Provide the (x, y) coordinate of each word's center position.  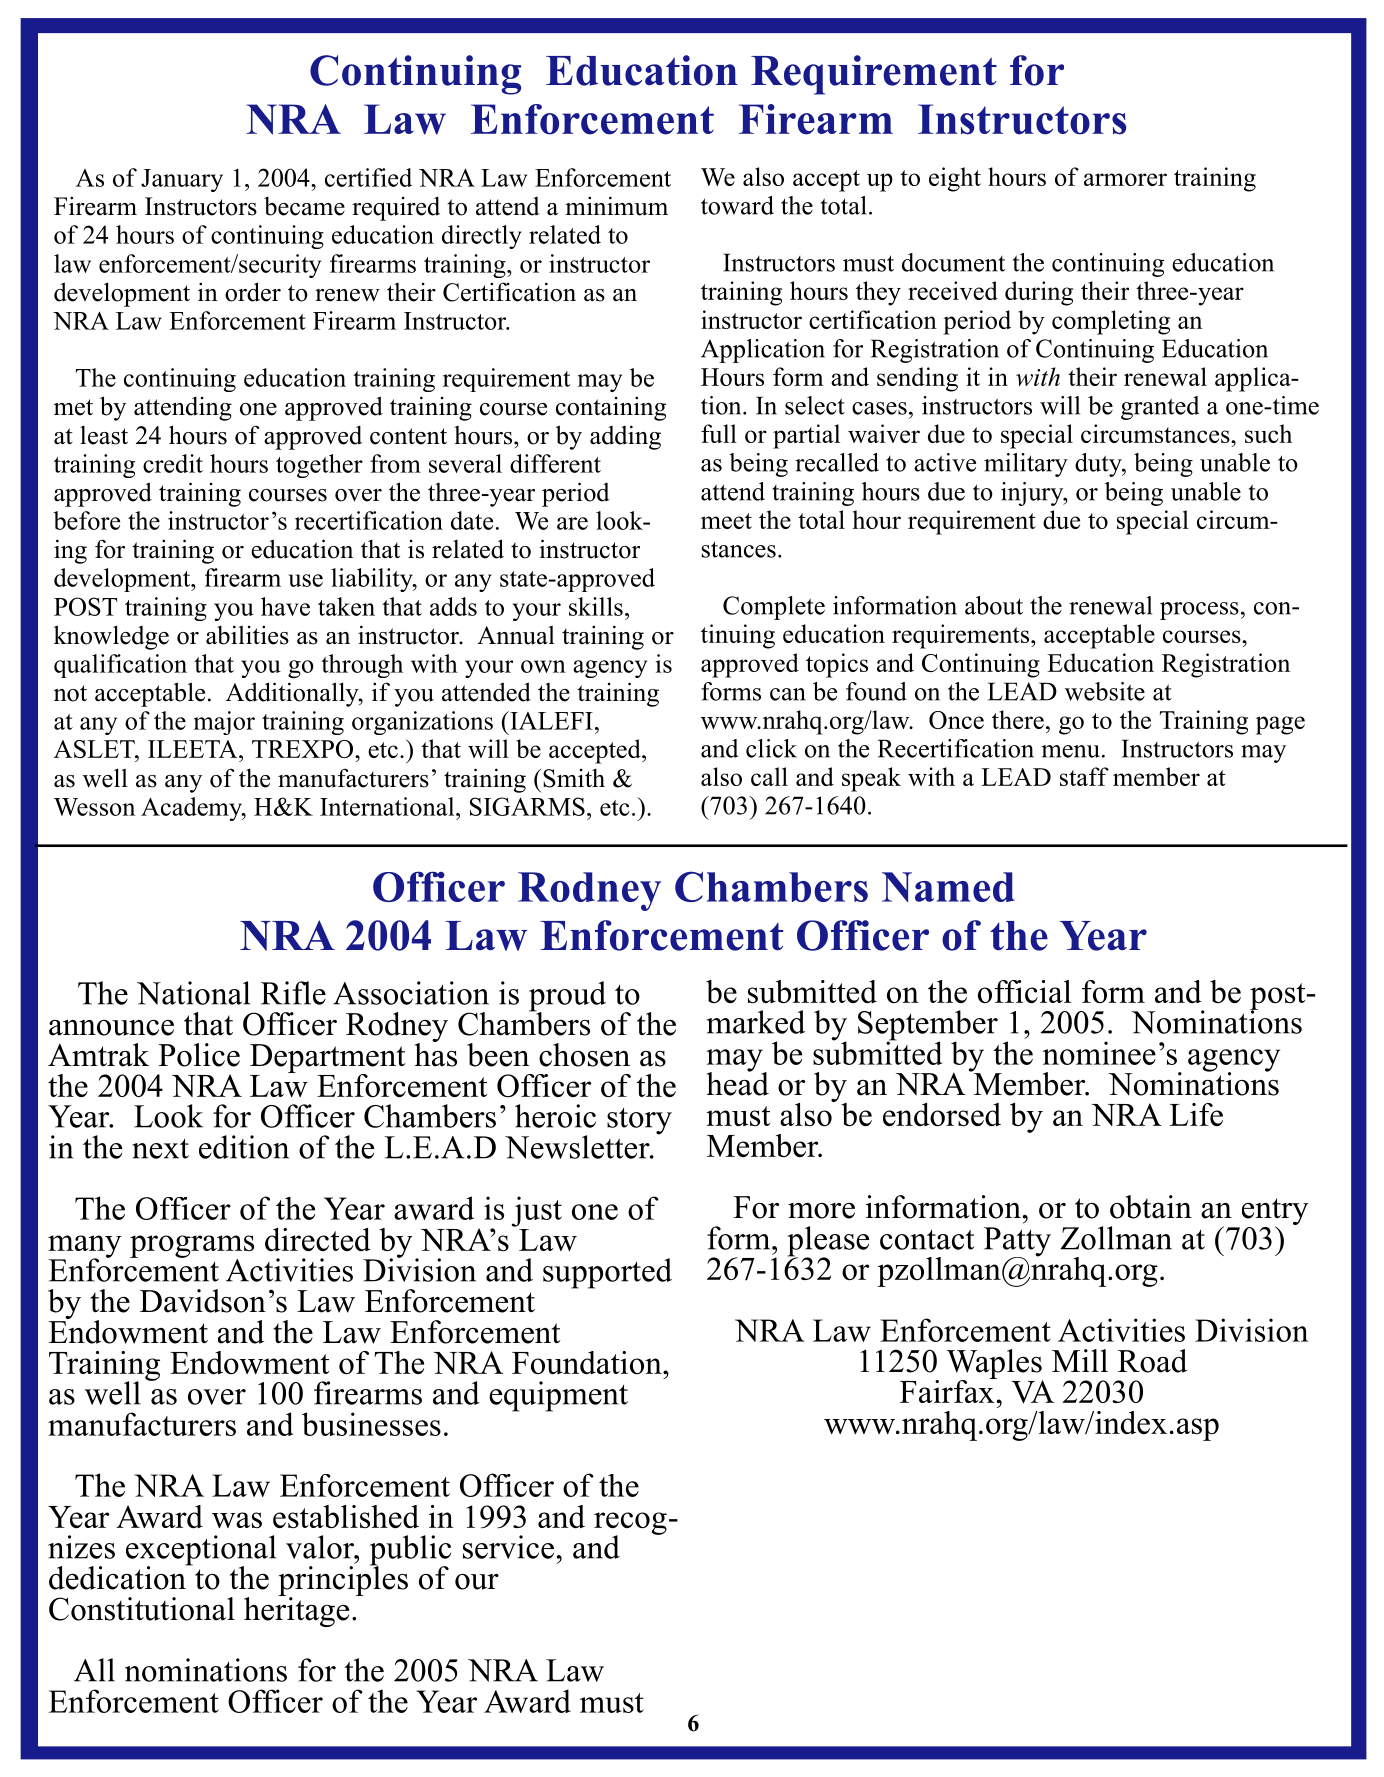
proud (567, 997)
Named (948, 887)
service (508, 1547)
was (237, 1520)
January (182, 180)
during (1039, 293)
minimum (616, 206)
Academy (192, 809)
